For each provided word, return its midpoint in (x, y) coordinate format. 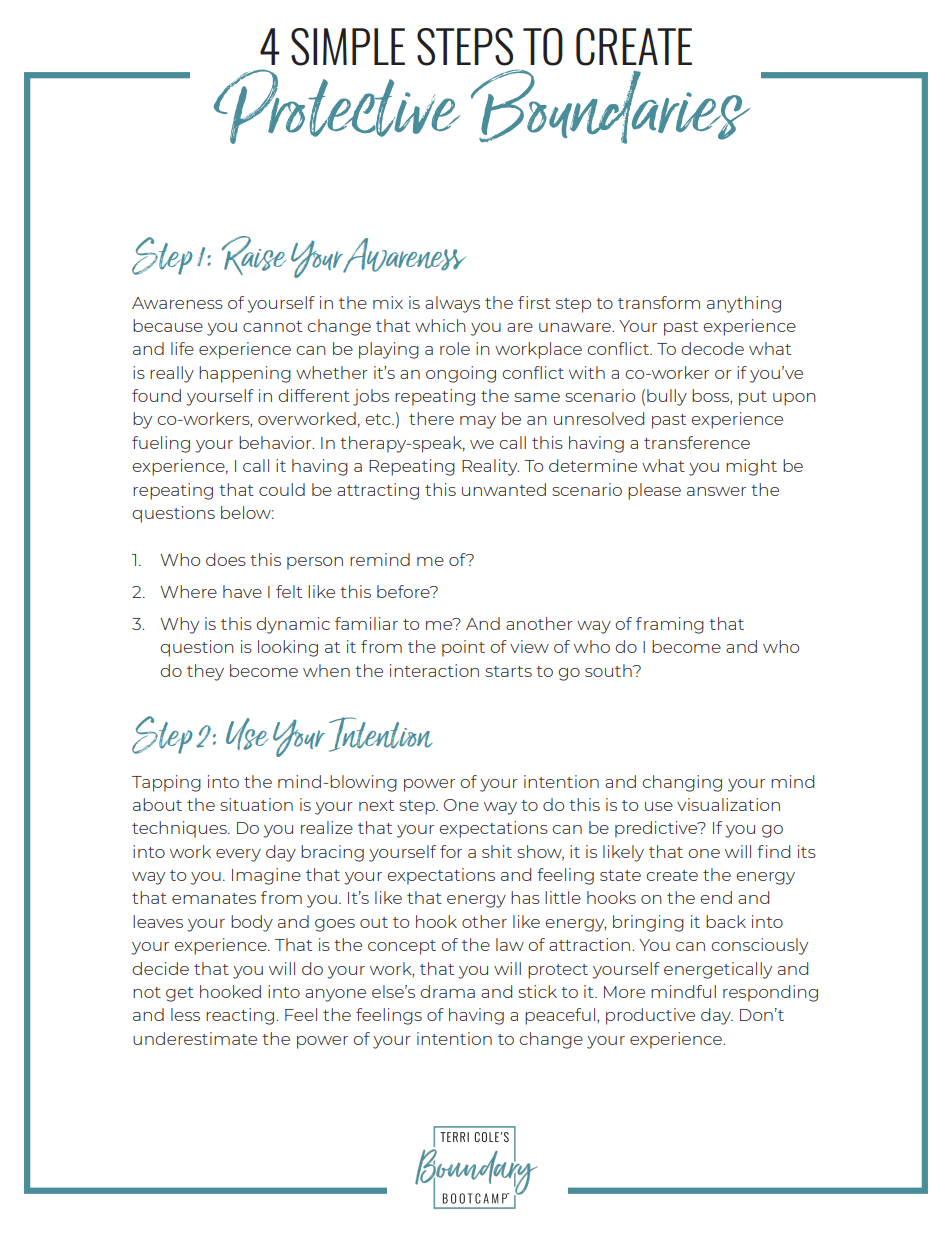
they (205, 672)
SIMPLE (348, 47)
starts (508, 671)
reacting (240, 1016)
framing (670, 625)
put (753, 398)
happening (245, 374)
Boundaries (610, 107)
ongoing (461, 374)
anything (744, 304)
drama (447, 991)
